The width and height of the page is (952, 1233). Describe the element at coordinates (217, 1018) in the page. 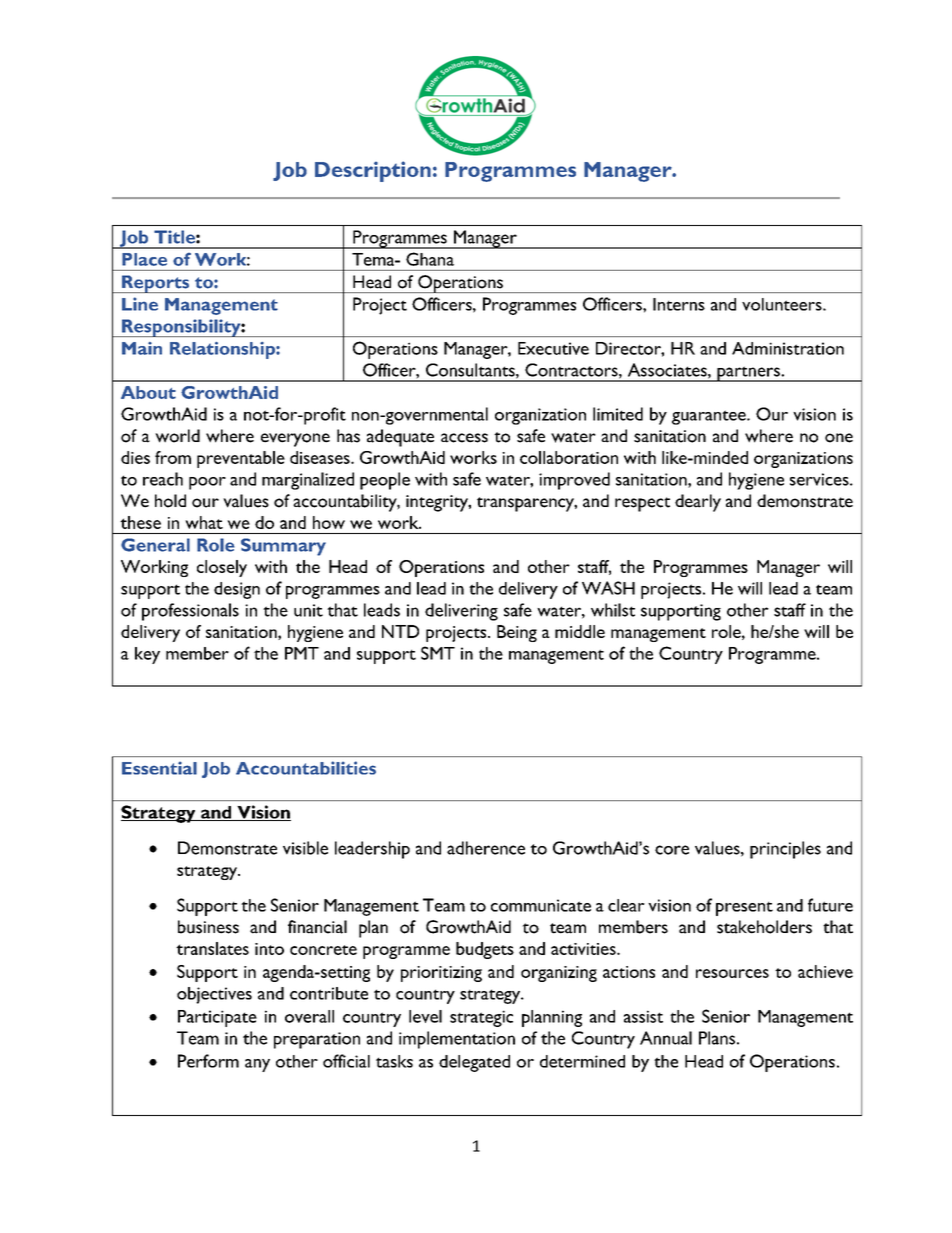

I see `Participate` at that location.
